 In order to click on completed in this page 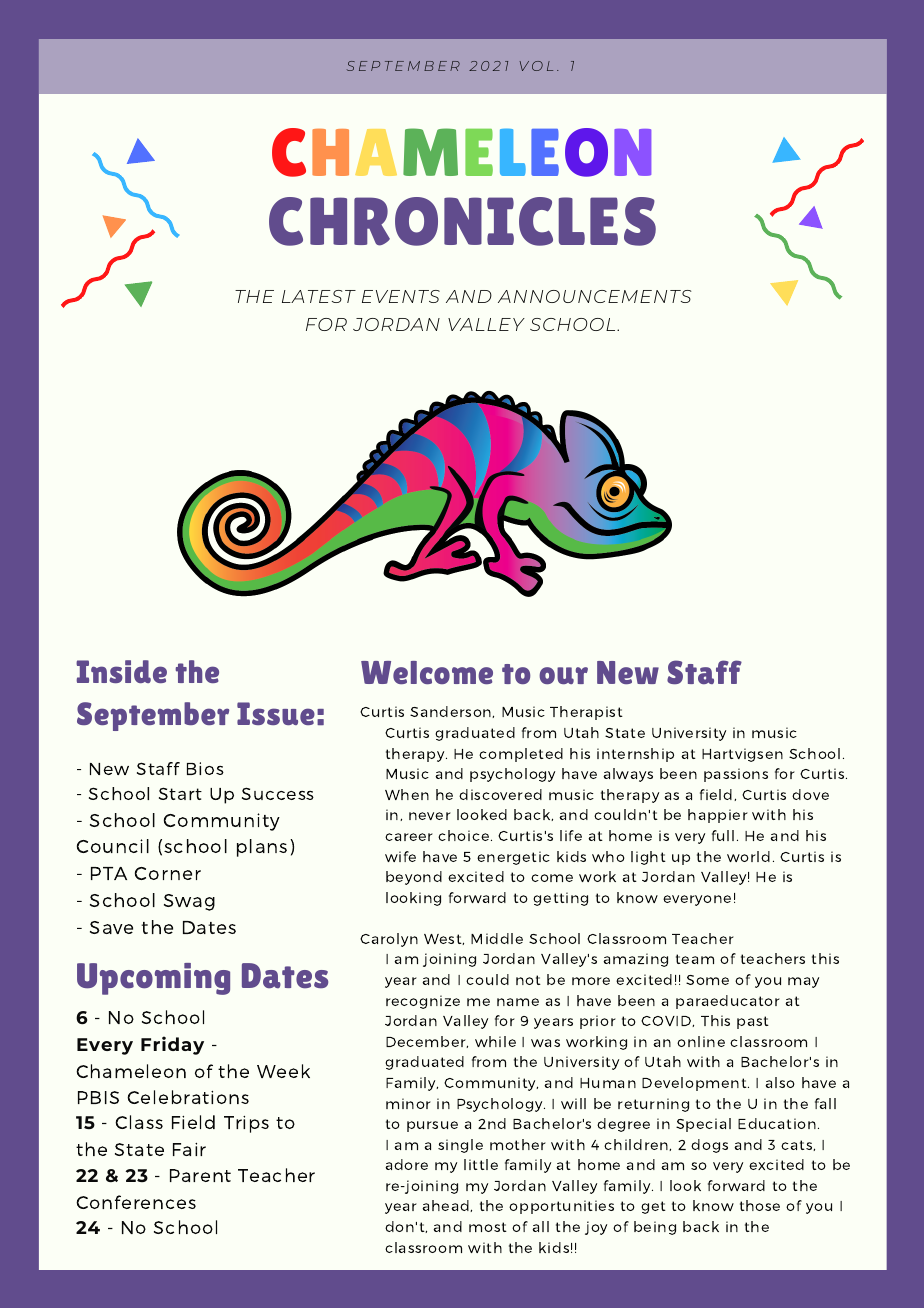, I will do `click(521, 755)`.
